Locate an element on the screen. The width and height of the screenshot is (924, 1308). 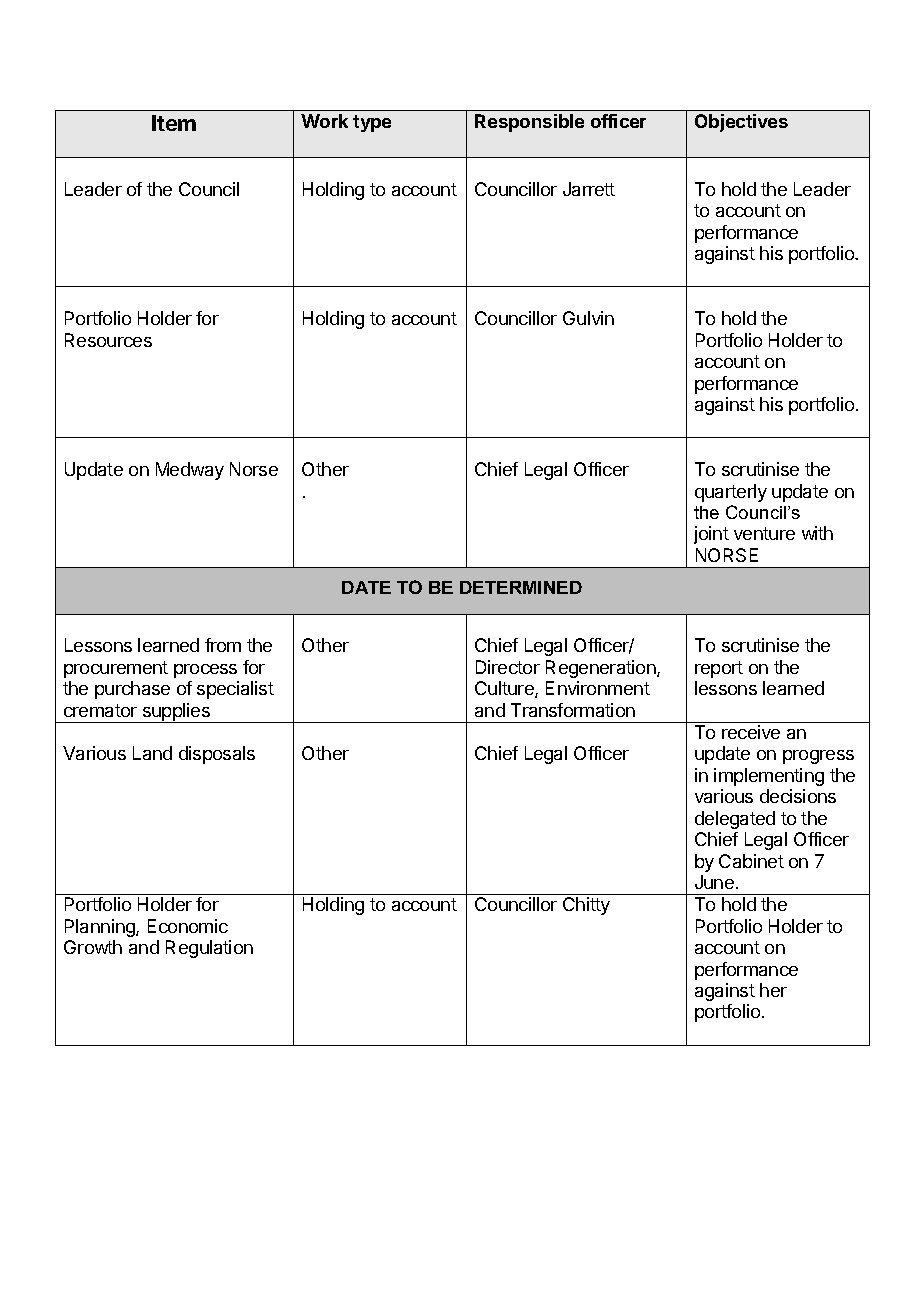
Chitty is located at coordinates (586, 906).
